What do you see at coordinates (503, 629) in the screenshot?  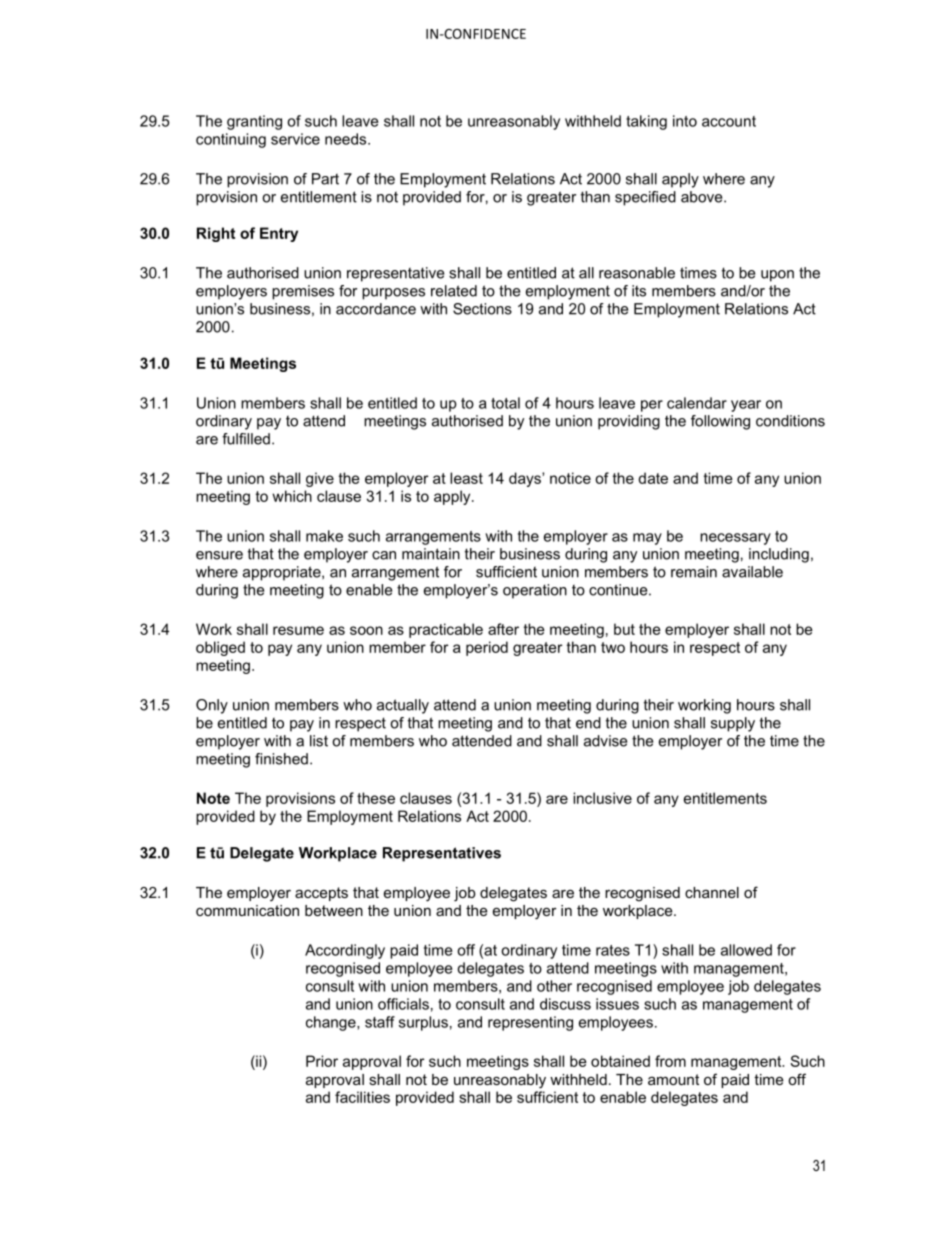 I see `after` at bounding box center [503, 629].
